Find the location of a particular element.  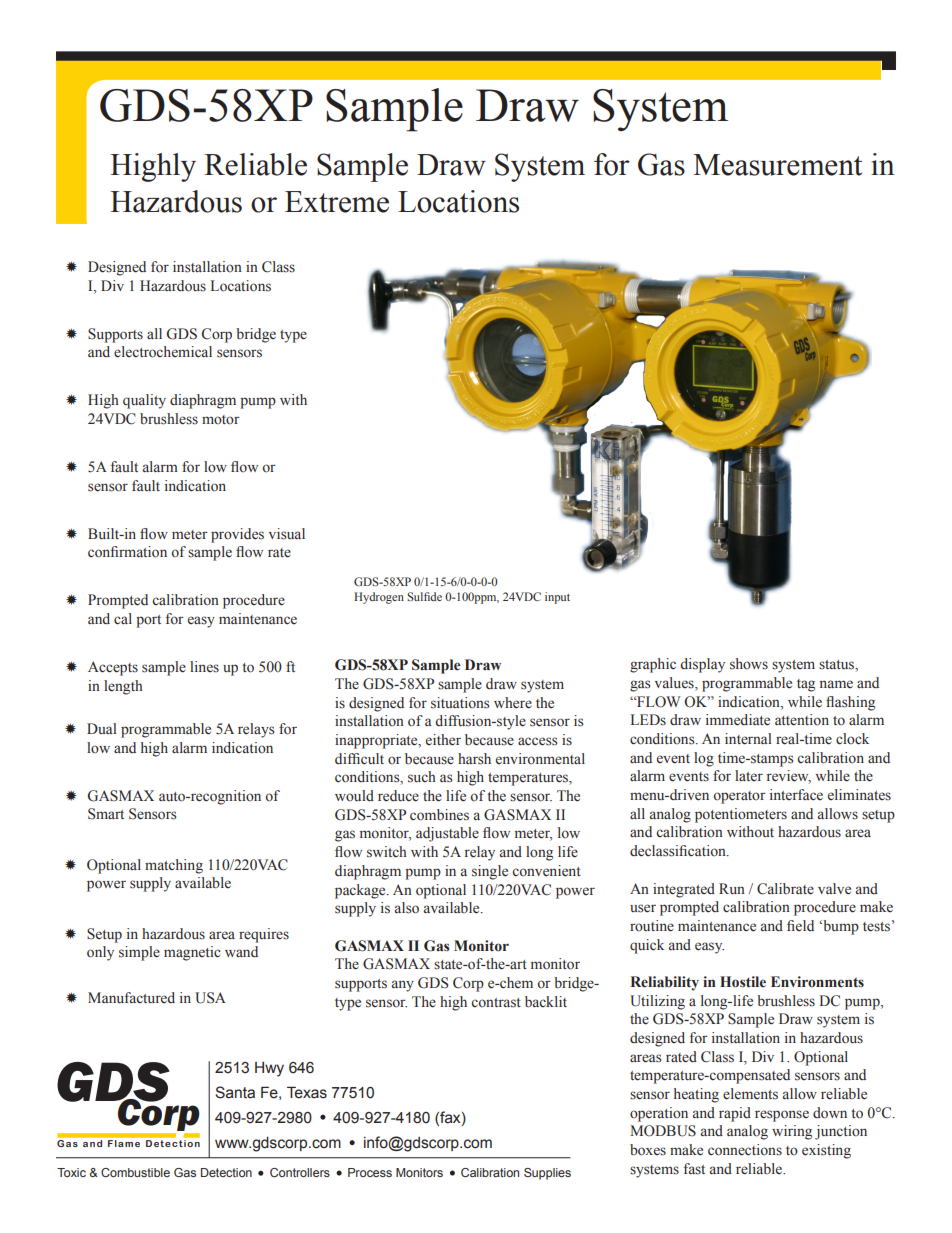

Extreme is located at coordinates (337, 202).
